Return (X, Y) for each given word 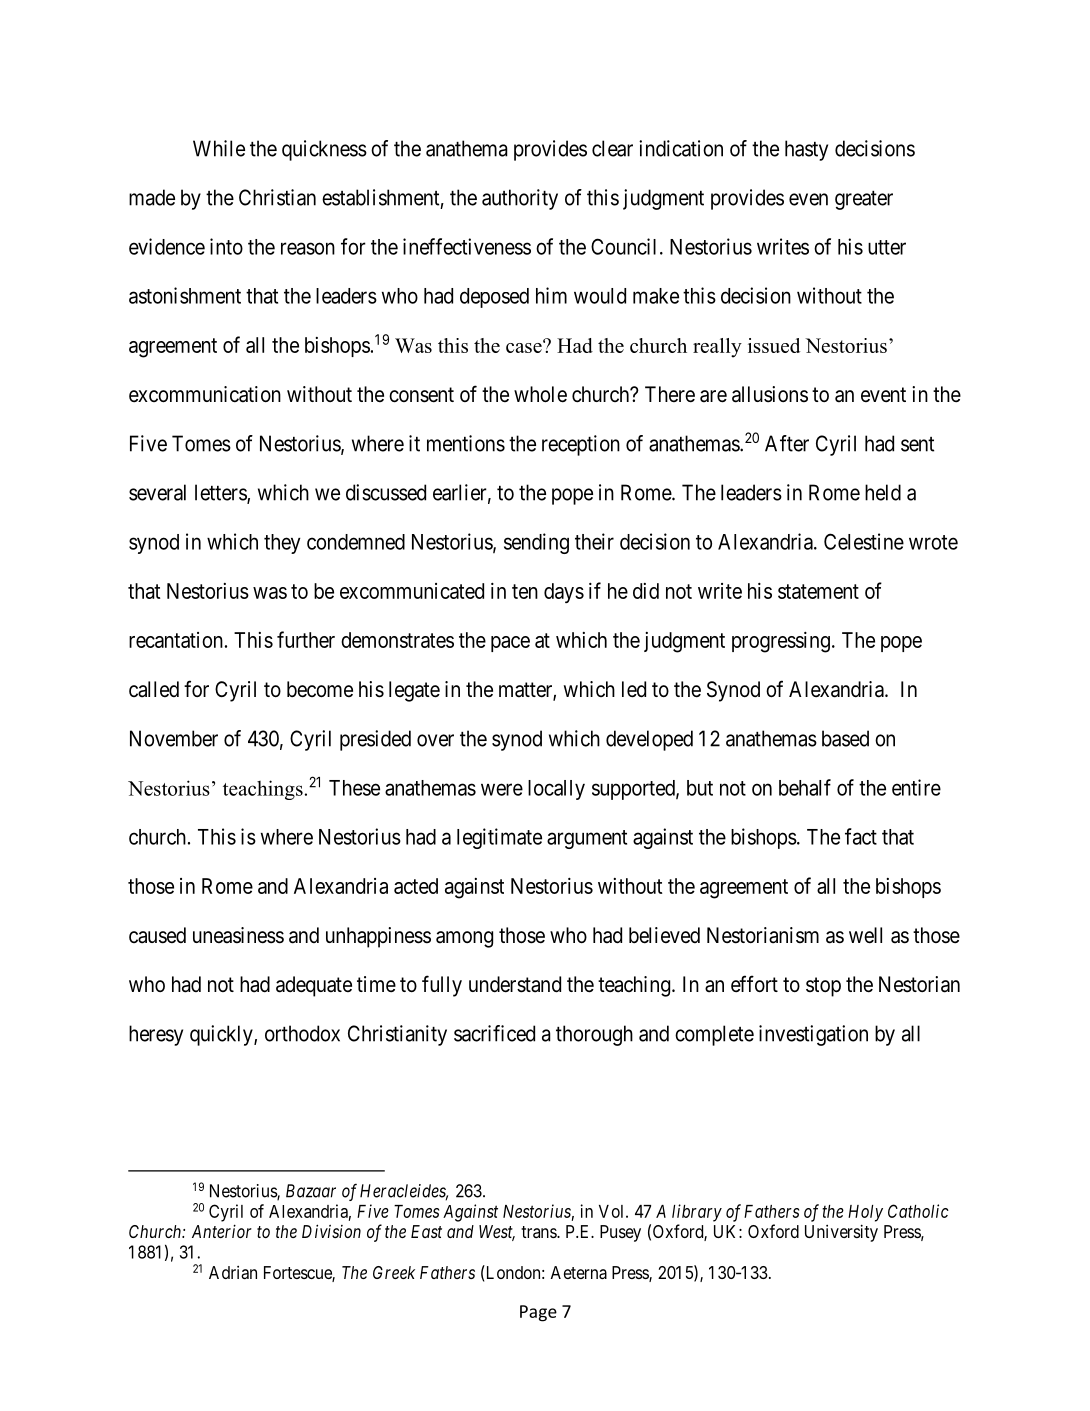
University (841, 1233)
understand (515, 984)
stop (823, 987)
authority (520, 199)
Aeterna (579, 1272)
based (845, 738)
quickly (222, 1035)
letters (221, 493)
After (787, 443)
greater (864, 200)
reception (581, 445)
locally (556, 790)
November (174, 738)
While (219, 148)
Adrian (233, 1272)
